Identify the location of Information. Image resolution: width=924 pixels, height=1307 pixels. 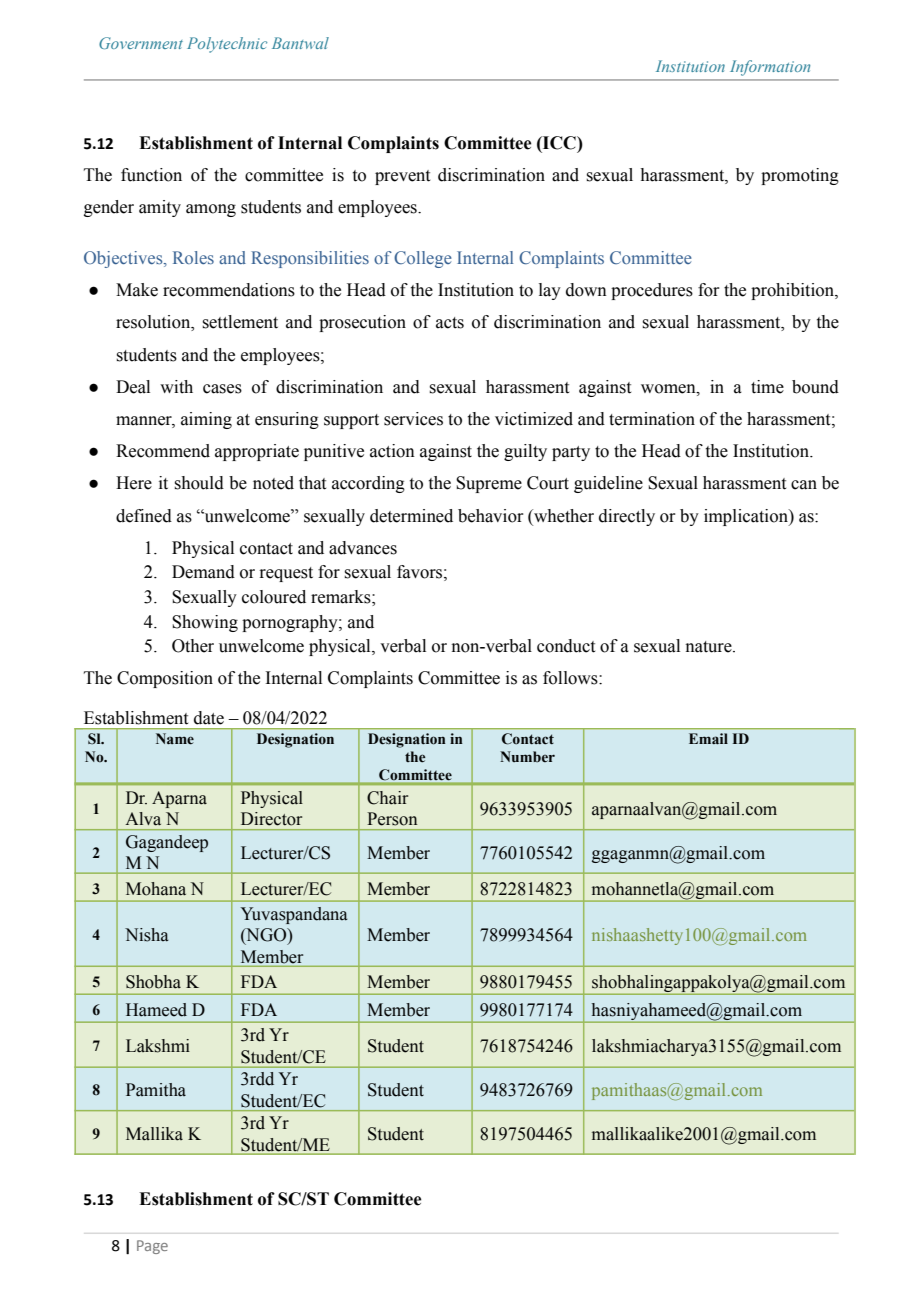
(770, 68).
